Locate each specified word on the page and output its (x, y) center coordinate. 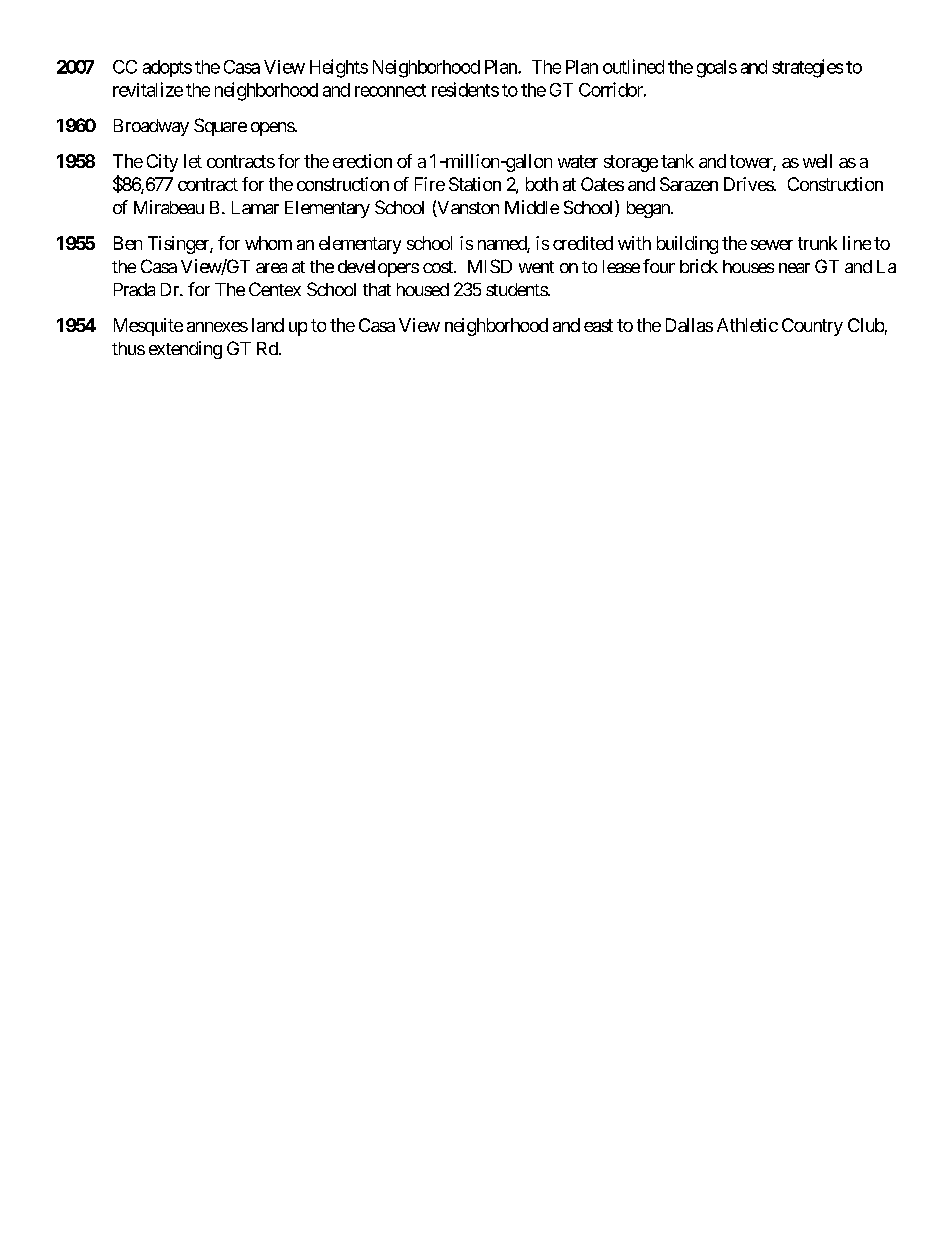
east (598, 325)
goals (717, 69)
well (817, 161)
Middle (532, 207)
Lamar (255, 207)
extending (185, 350)
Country (812, 327)
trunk (817, 243)
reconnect (390, 90)
